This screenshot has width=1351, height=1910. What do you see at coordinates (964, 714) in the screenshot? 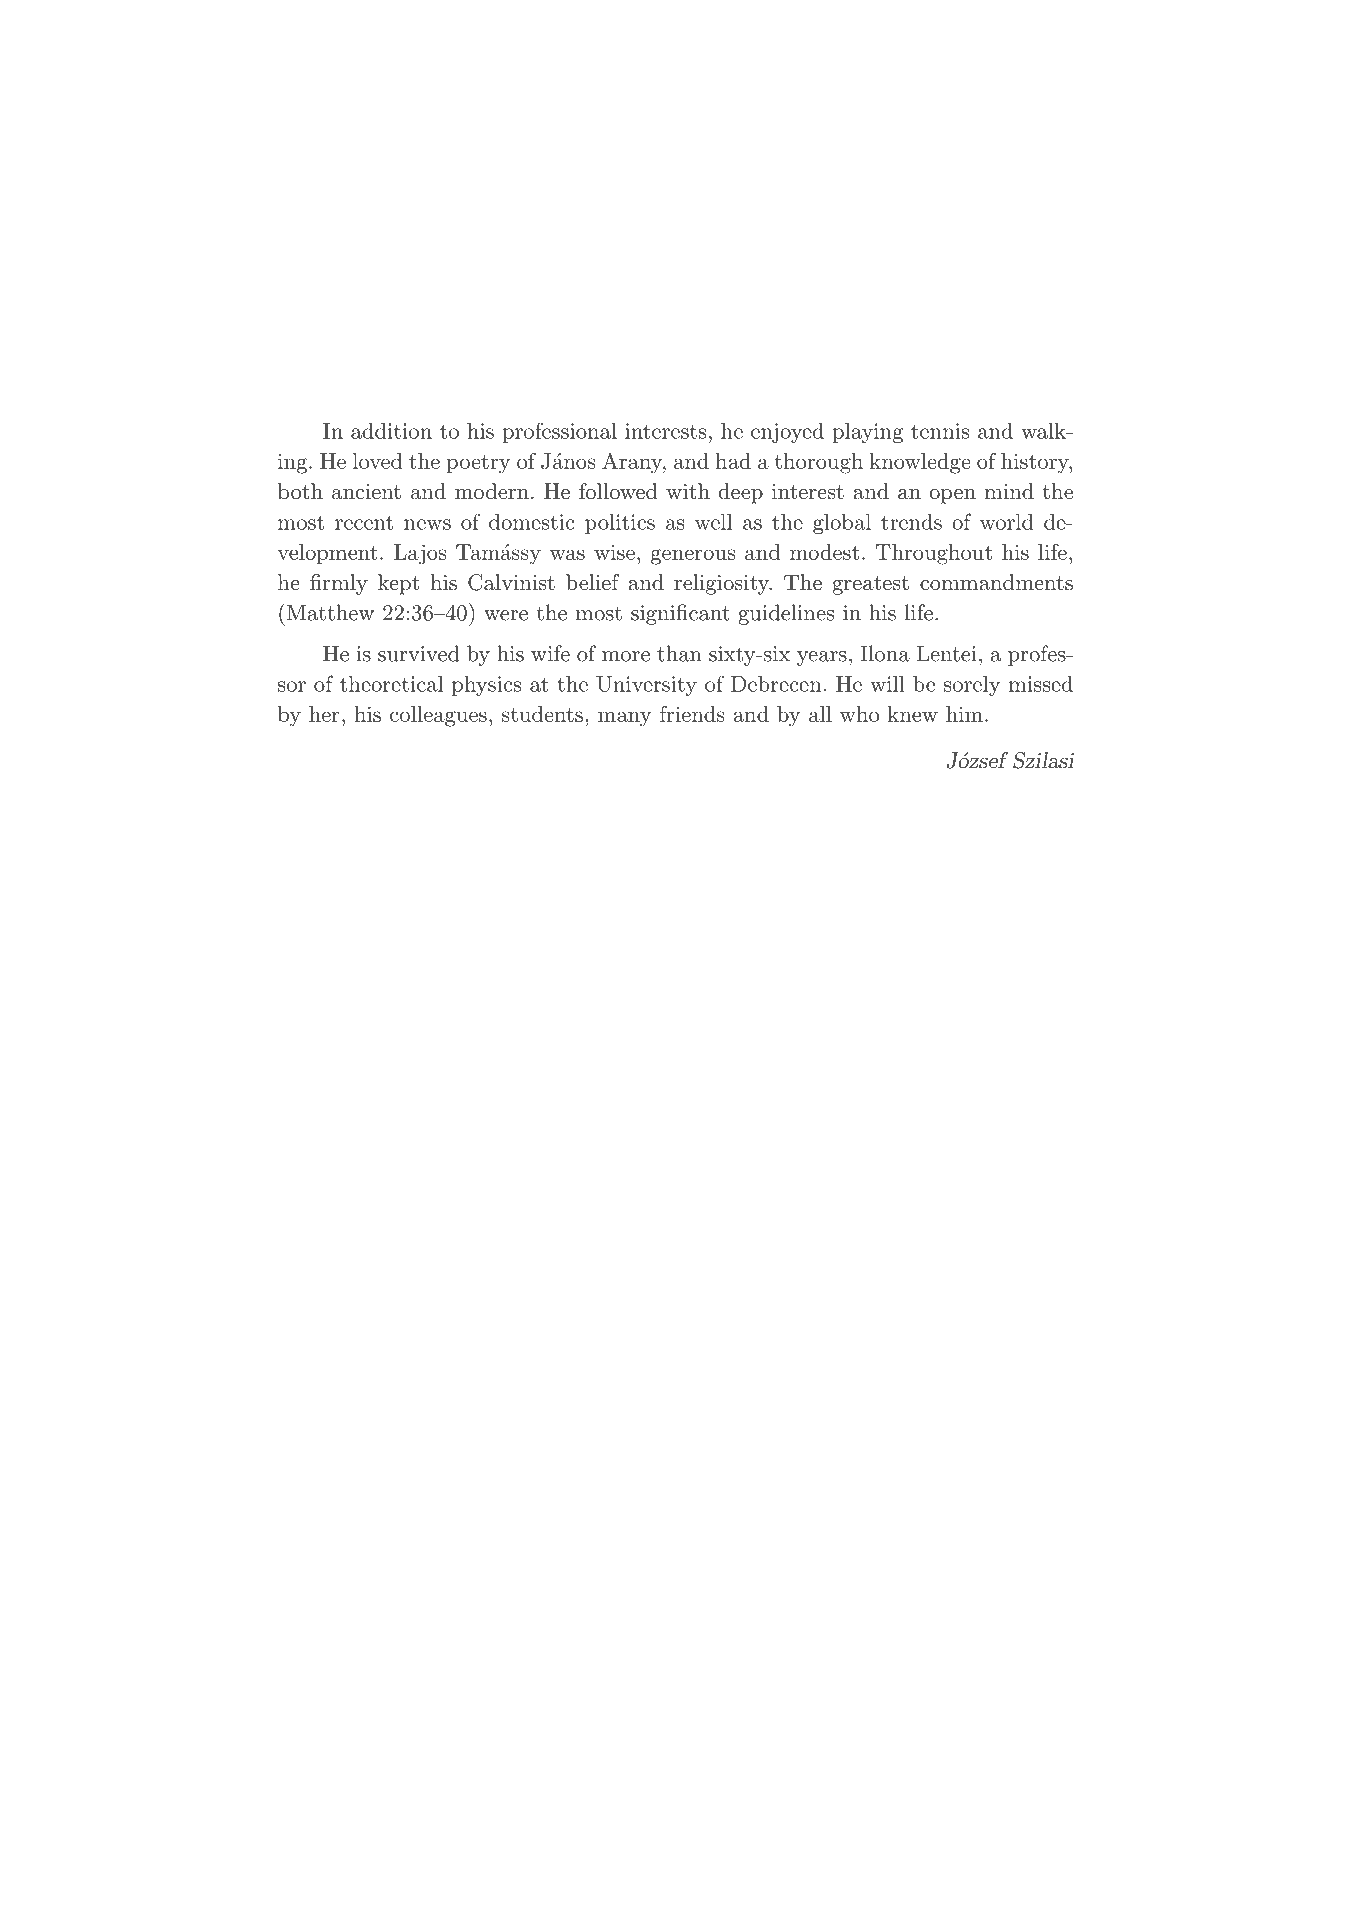
I see `him` at bounding box center [964, 714].
